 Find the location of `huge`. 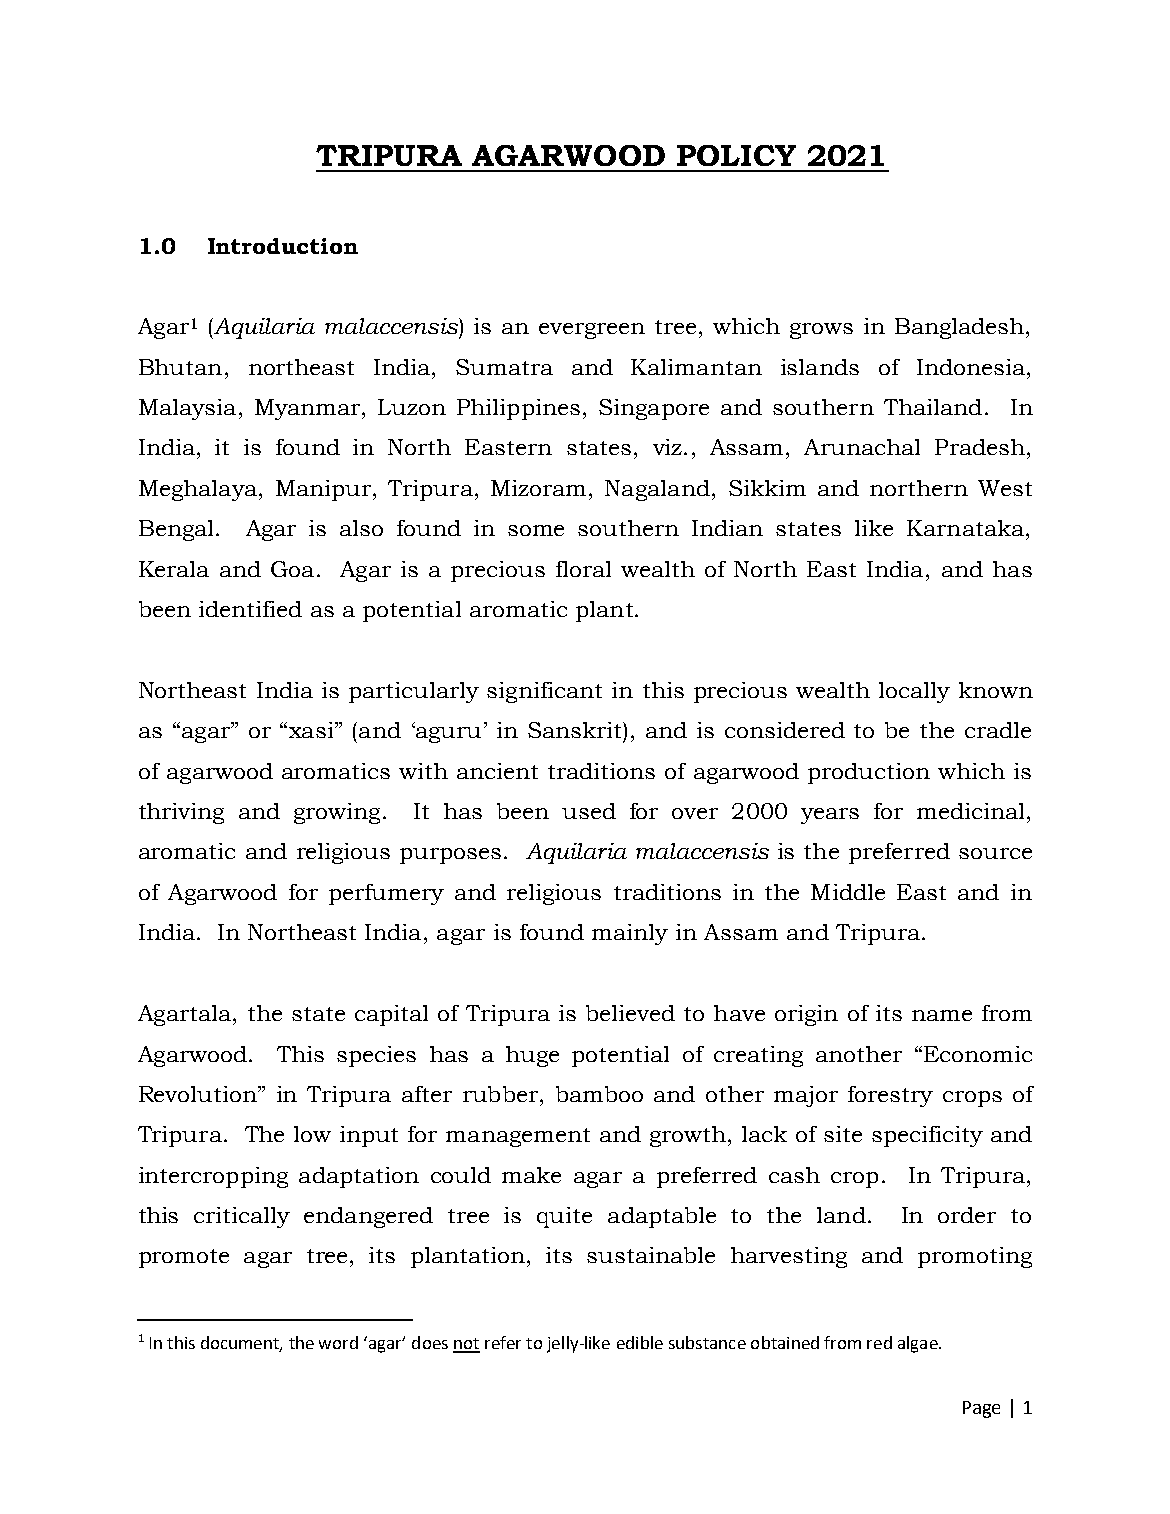

huge is located at coordinates (532, 1056).
